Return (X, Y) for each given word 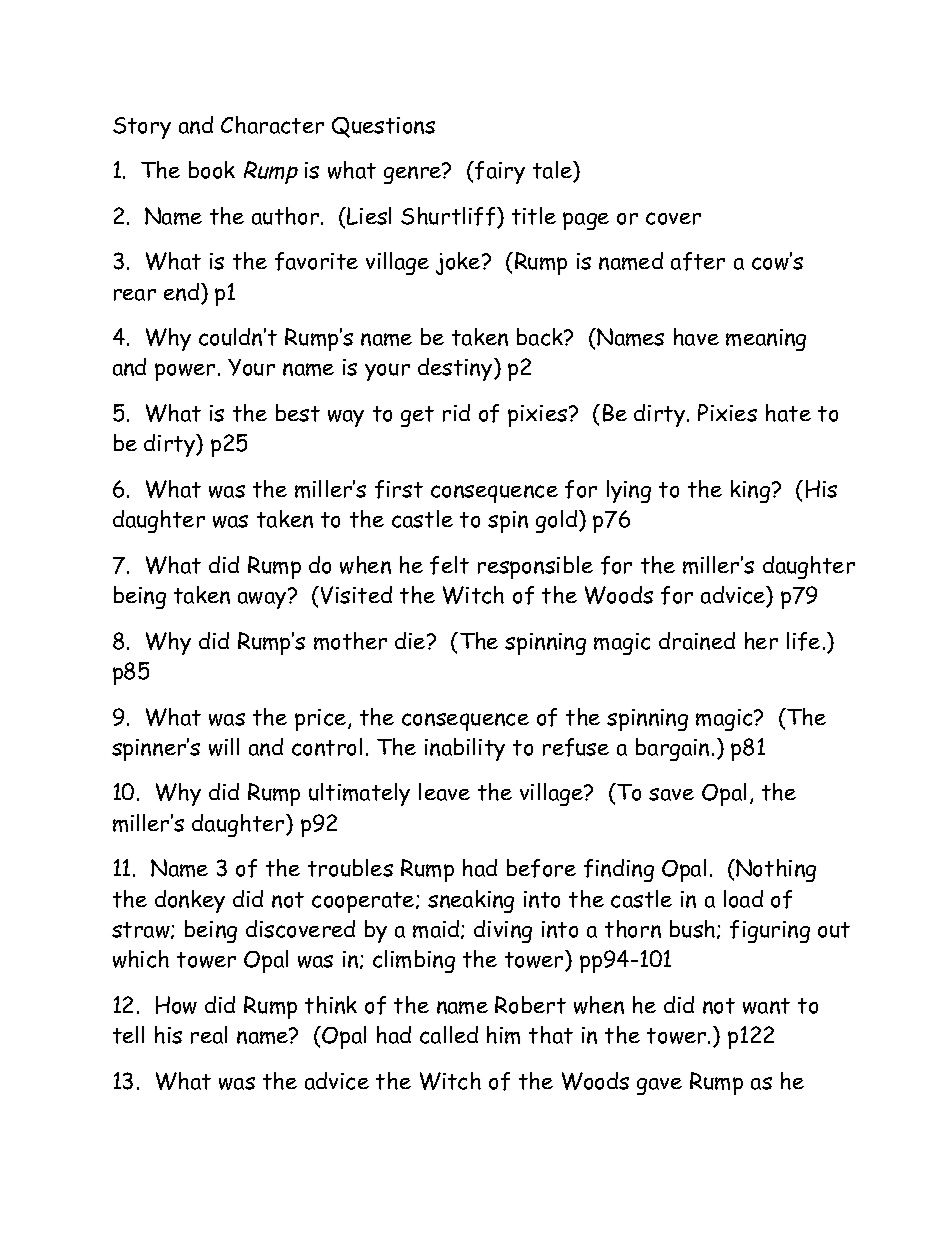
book (212, 170)
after (698, 261)
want (766, 1006)
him (503, 1035)
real (209, 1035)
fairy (499, 172)
